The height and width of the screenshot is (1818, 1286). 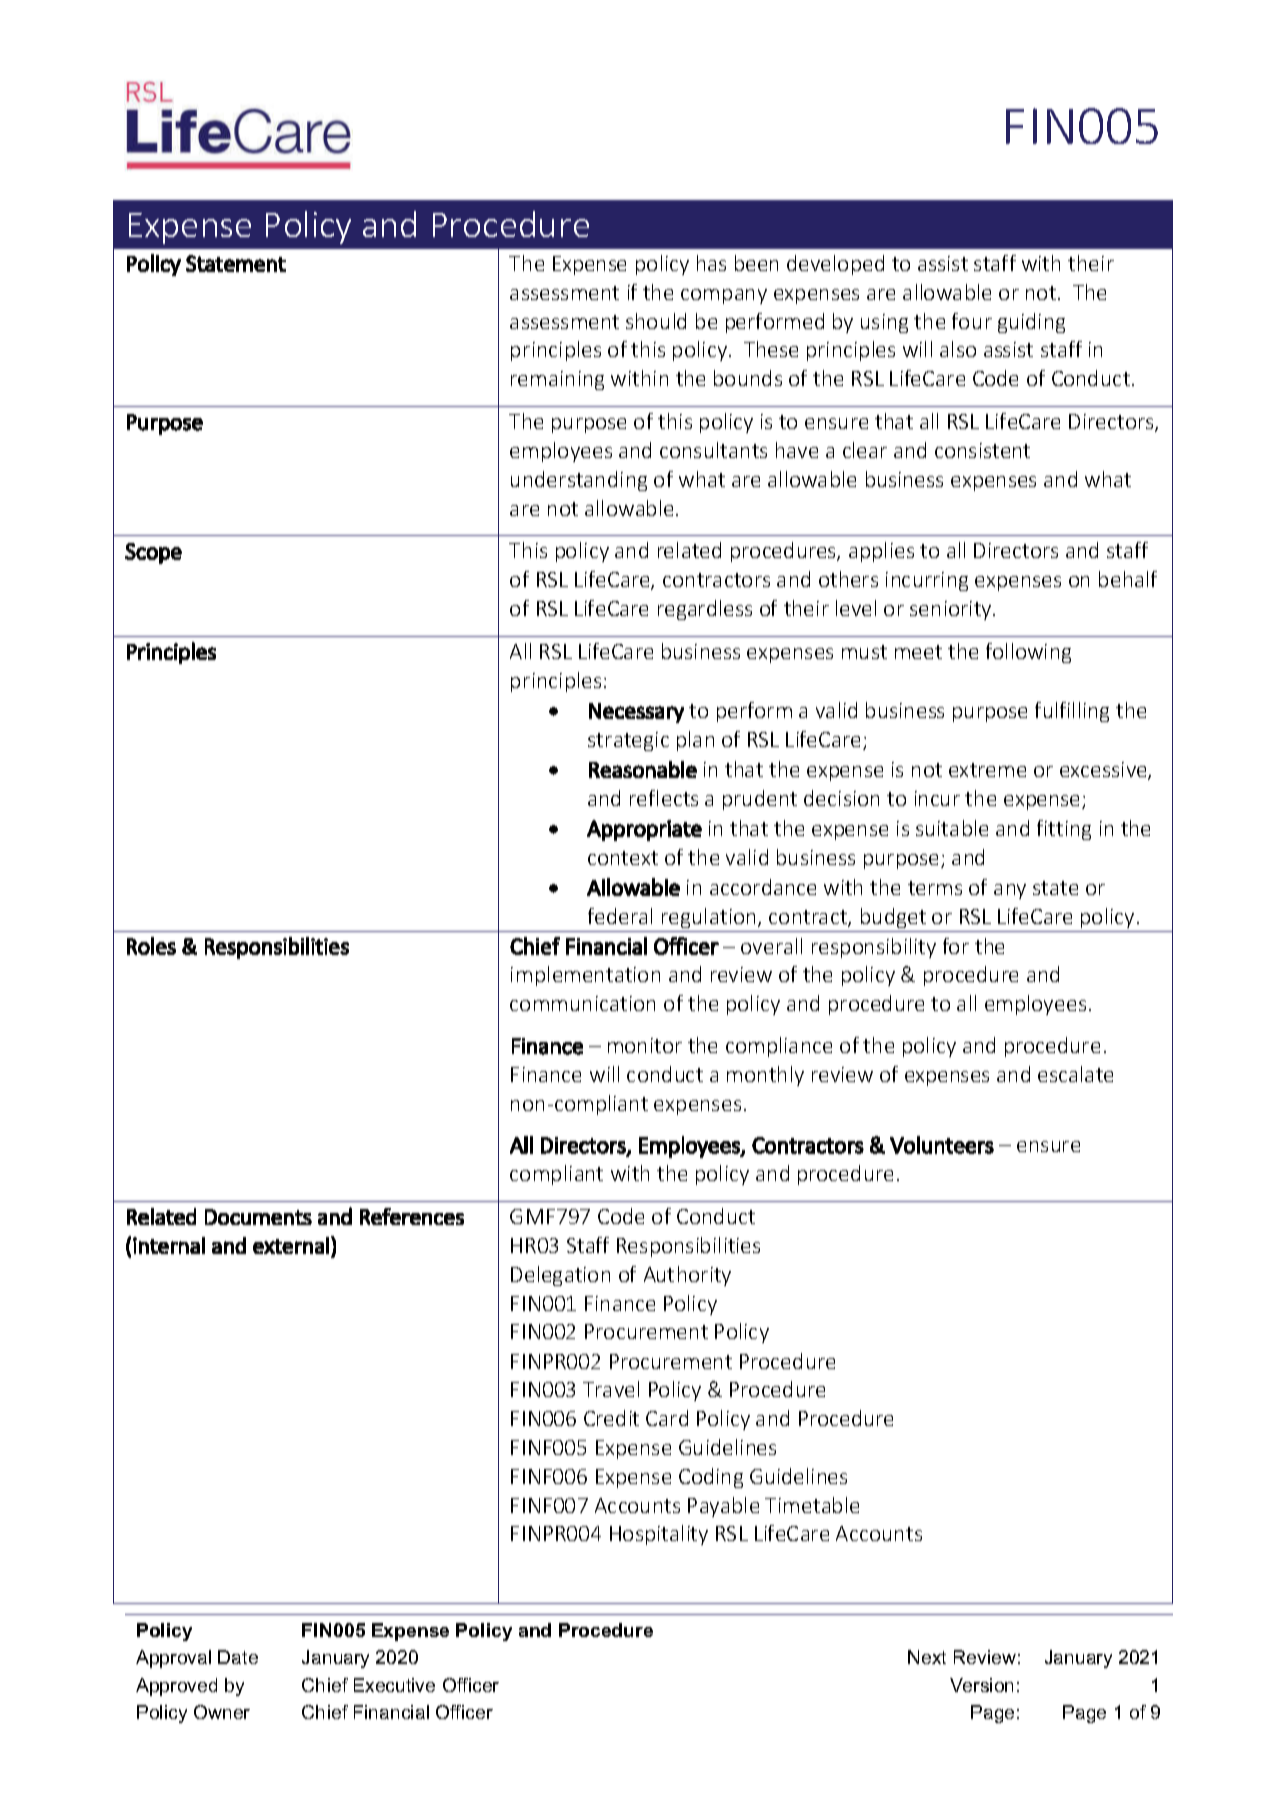 I want to click on Responsibilities, so click(x=688, y=1247).
